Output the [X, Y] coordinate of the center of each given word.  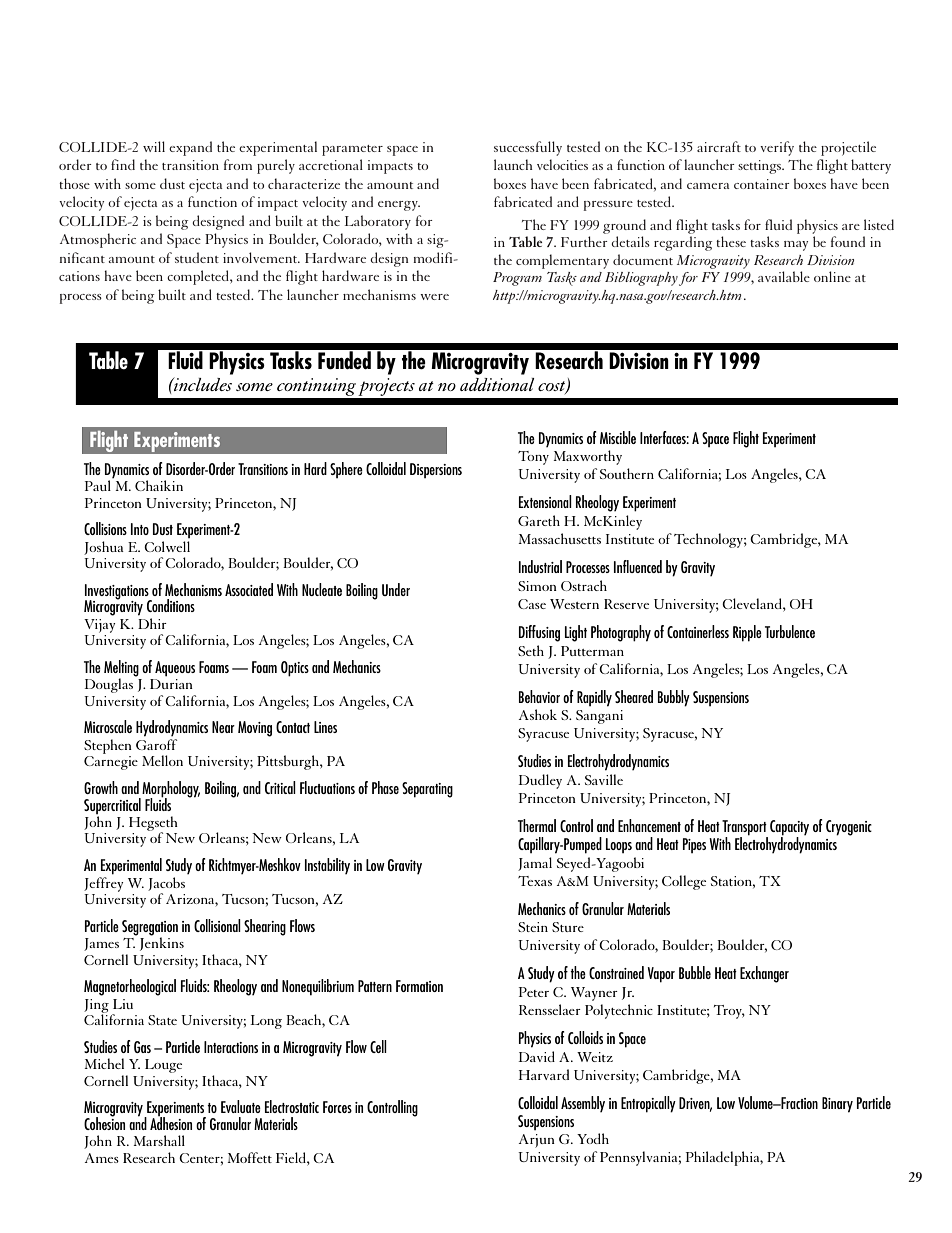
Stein [533, 927]
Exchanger [764, 974]
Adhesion [171, 1122]
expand [190, 148]
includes [202, 384]
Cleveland [753, 603]
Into [140, 529]
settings [761, 167]
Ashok [538, 714]
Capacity [789, 829]
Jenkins [162, 943]
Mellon [162, 760]
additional [497, 384]
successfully [528, 148]
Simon [537, 586]
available [784, 276]
